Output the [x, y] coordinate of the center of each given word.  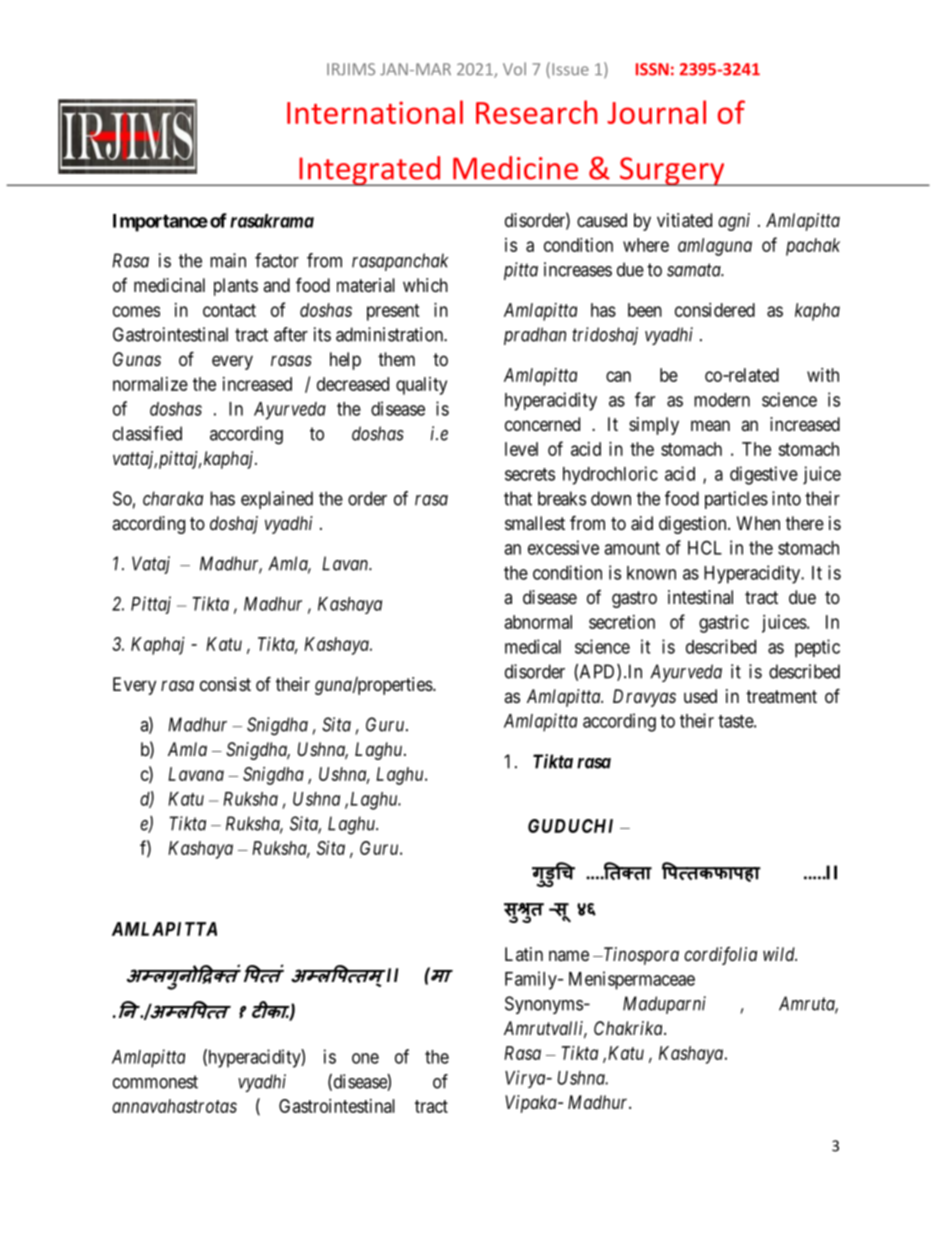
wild [780, 954]
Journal [656, 112]
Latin [524, 954]
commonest [155, 1082]
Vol [514, 69]
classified [147, 433]
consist [225, 684]
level [521, 449]
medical [533, 646]
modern [722, 400]
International [375, 112]
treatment [781, 696]
